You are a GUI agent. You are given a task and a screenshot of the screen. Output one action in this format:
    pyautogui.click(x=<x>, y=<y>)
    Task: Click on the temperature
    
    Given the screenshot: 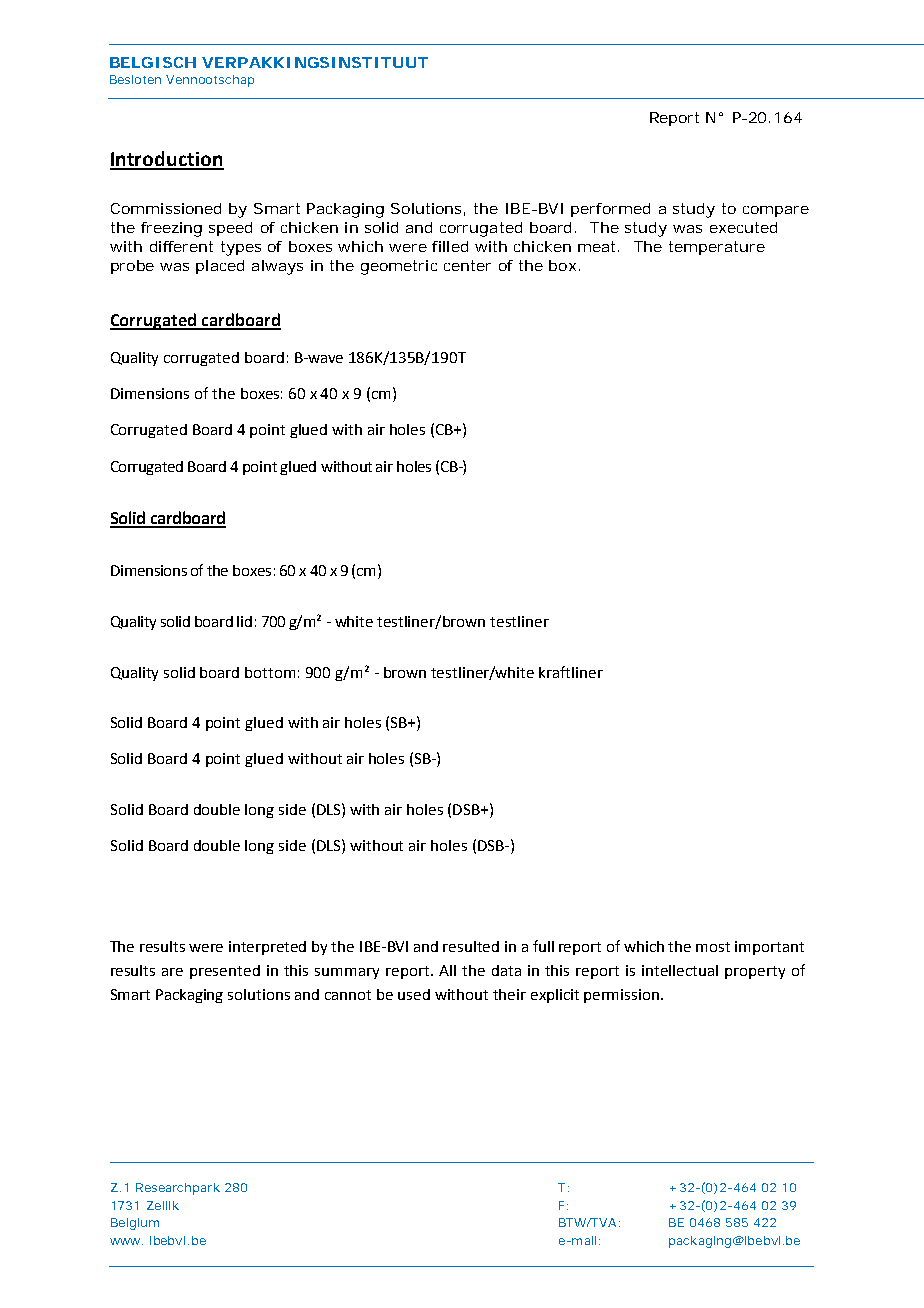 What is the action you would take?
    pyautogui.click(x=717, y=248)
